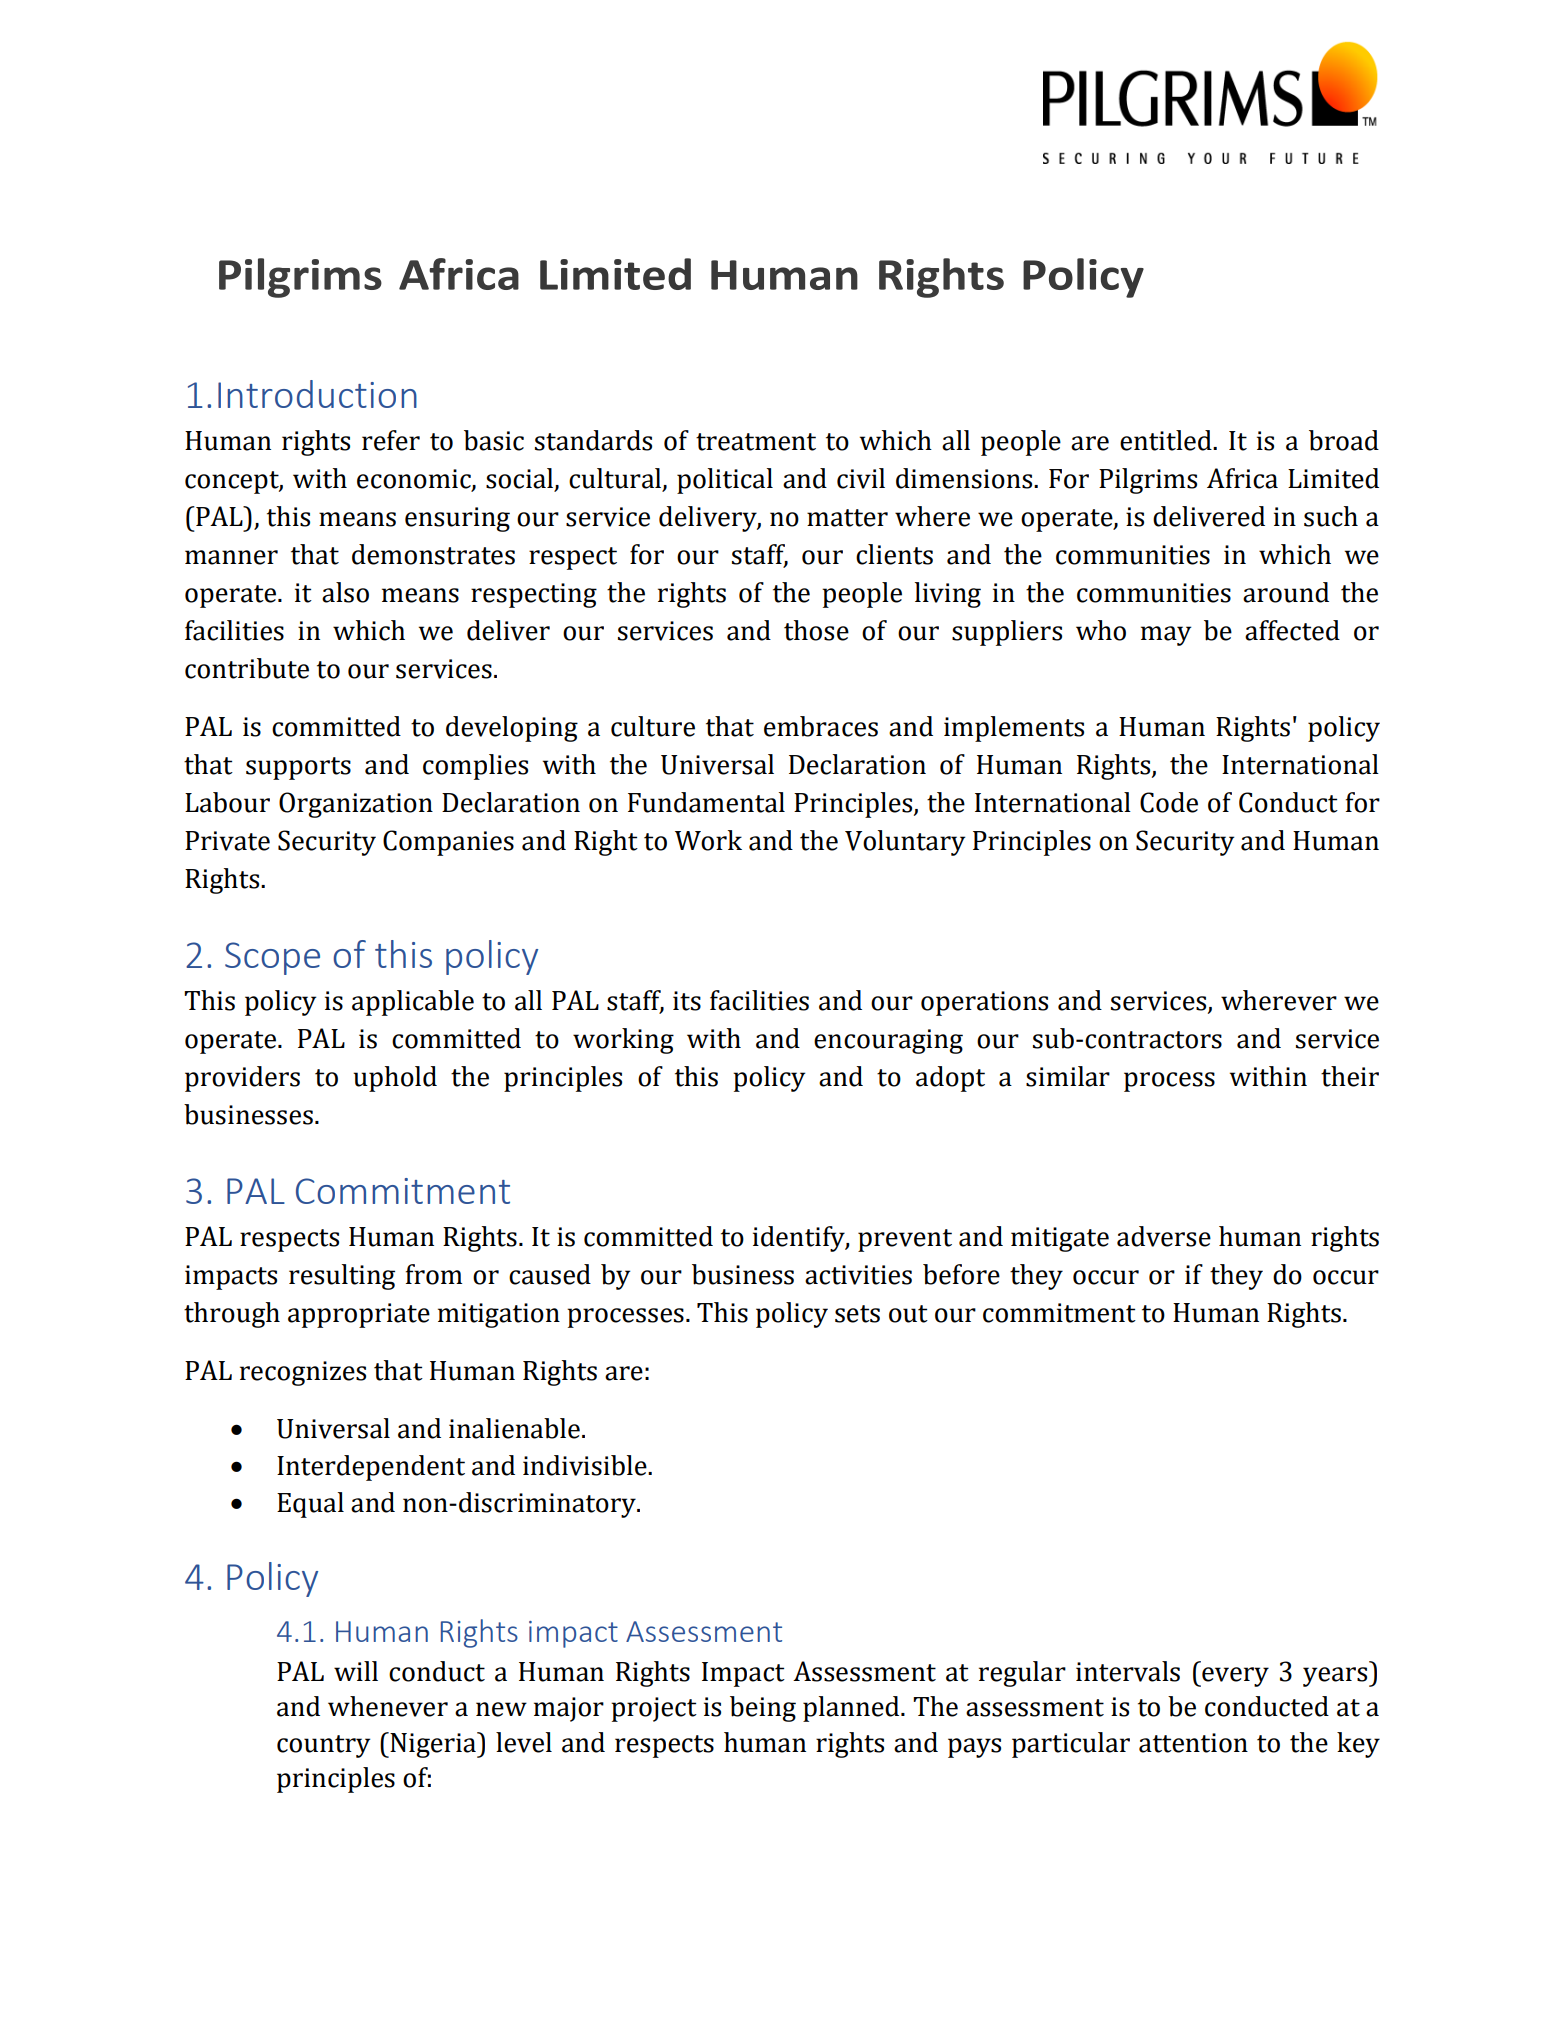 Image resolution: width=1564 pixels, height=2024 pixels. I want to click on Fundamental, so click(706, 802).
